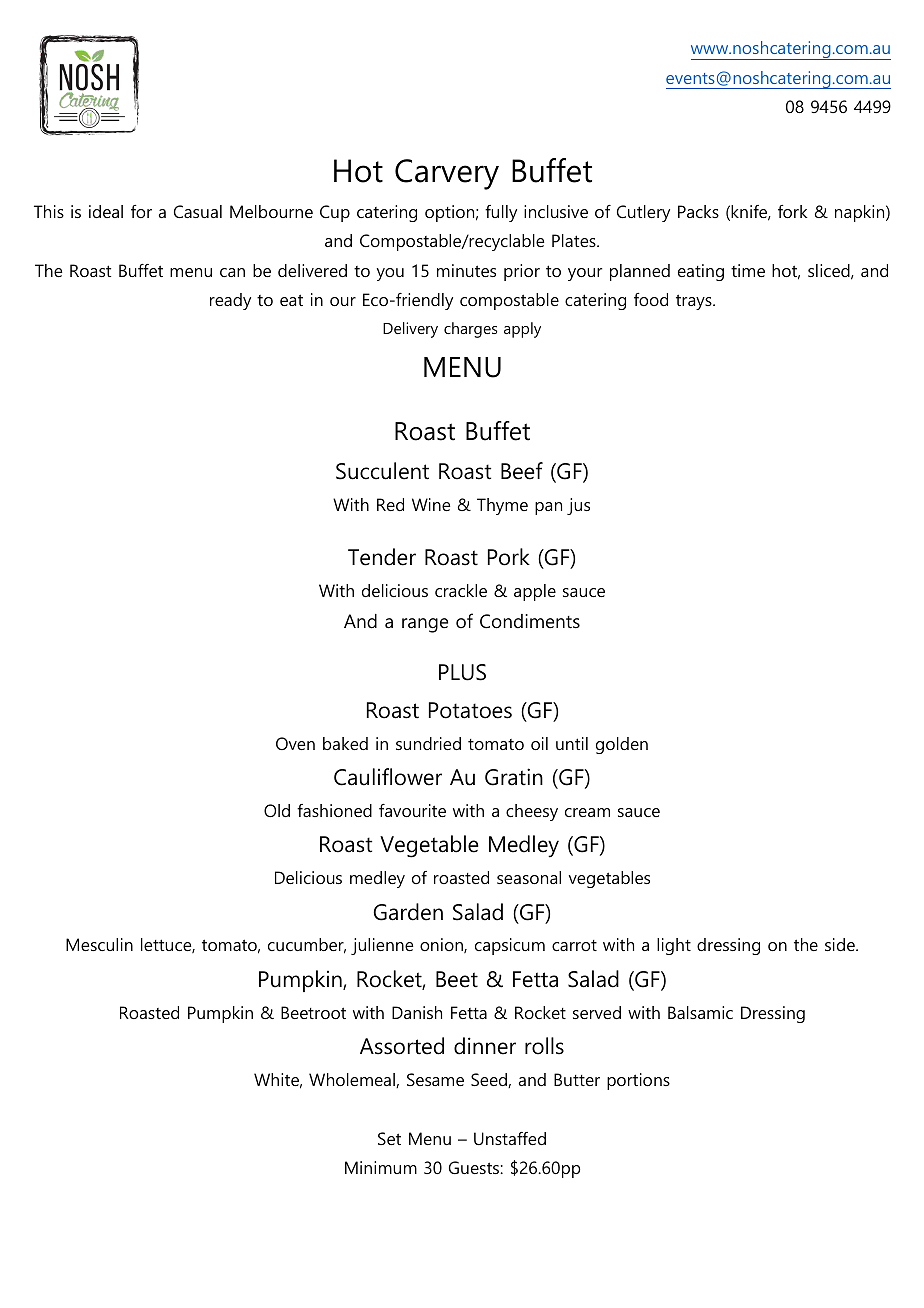 This screenshot has width=924, height=1308. What do you see at coordinates (587, 812) in the screenshot?
I see `cream` at bounding box center [587, 812].
